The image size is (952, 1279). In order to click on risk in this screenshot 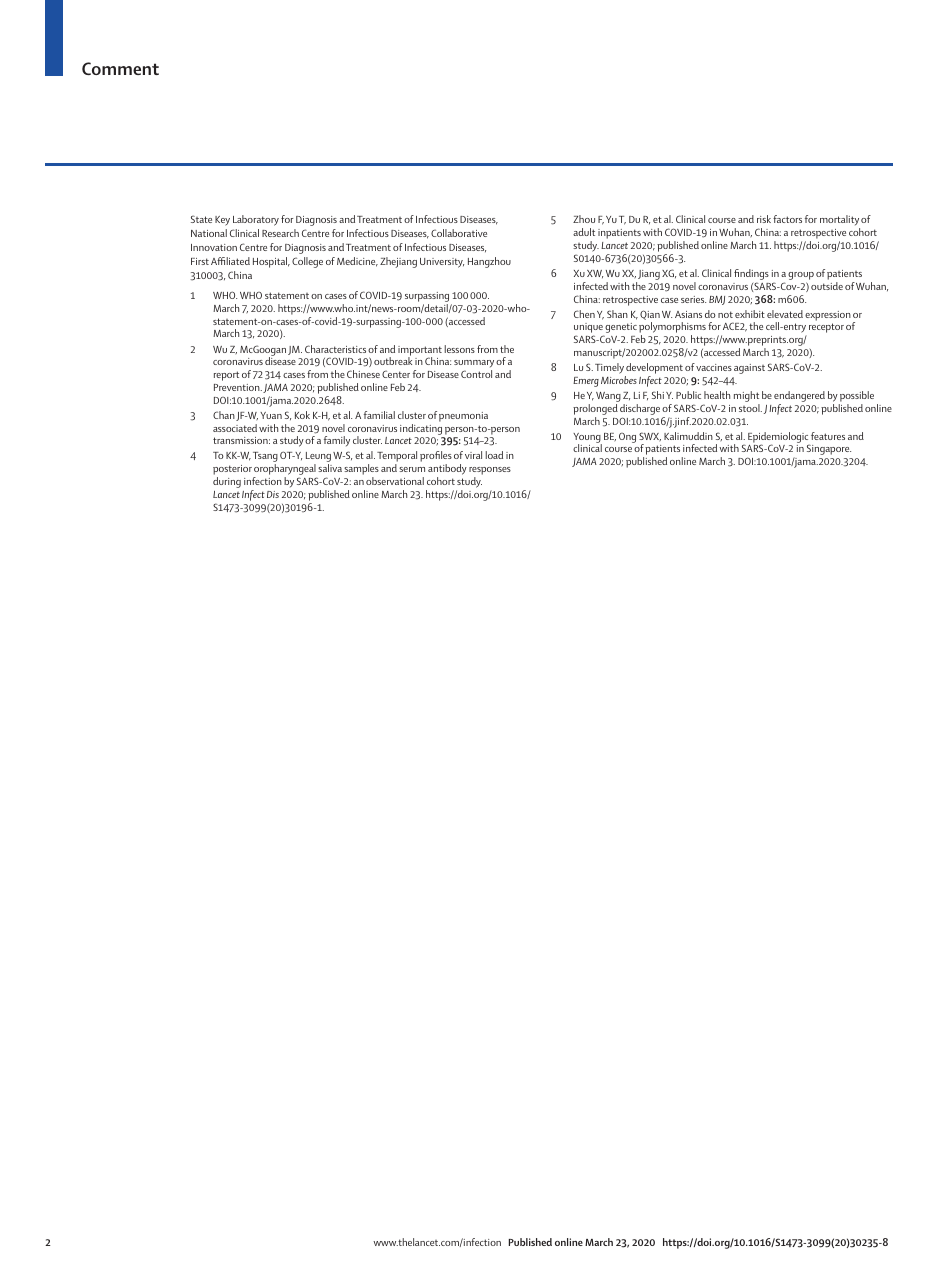, I will do `click(764, 219)`.
